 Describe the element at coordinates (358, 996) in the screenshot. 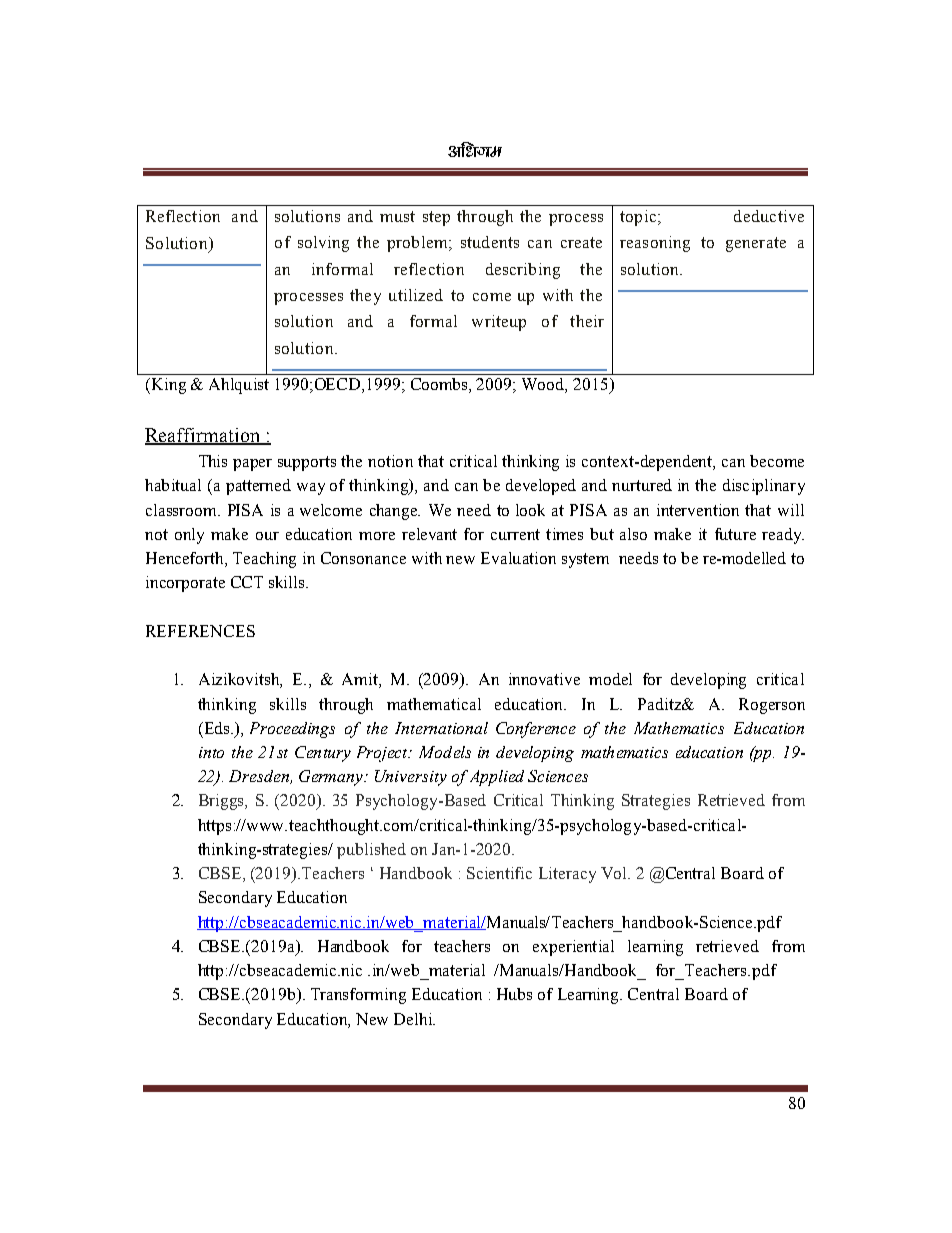

I see `Transforming` at that location.
